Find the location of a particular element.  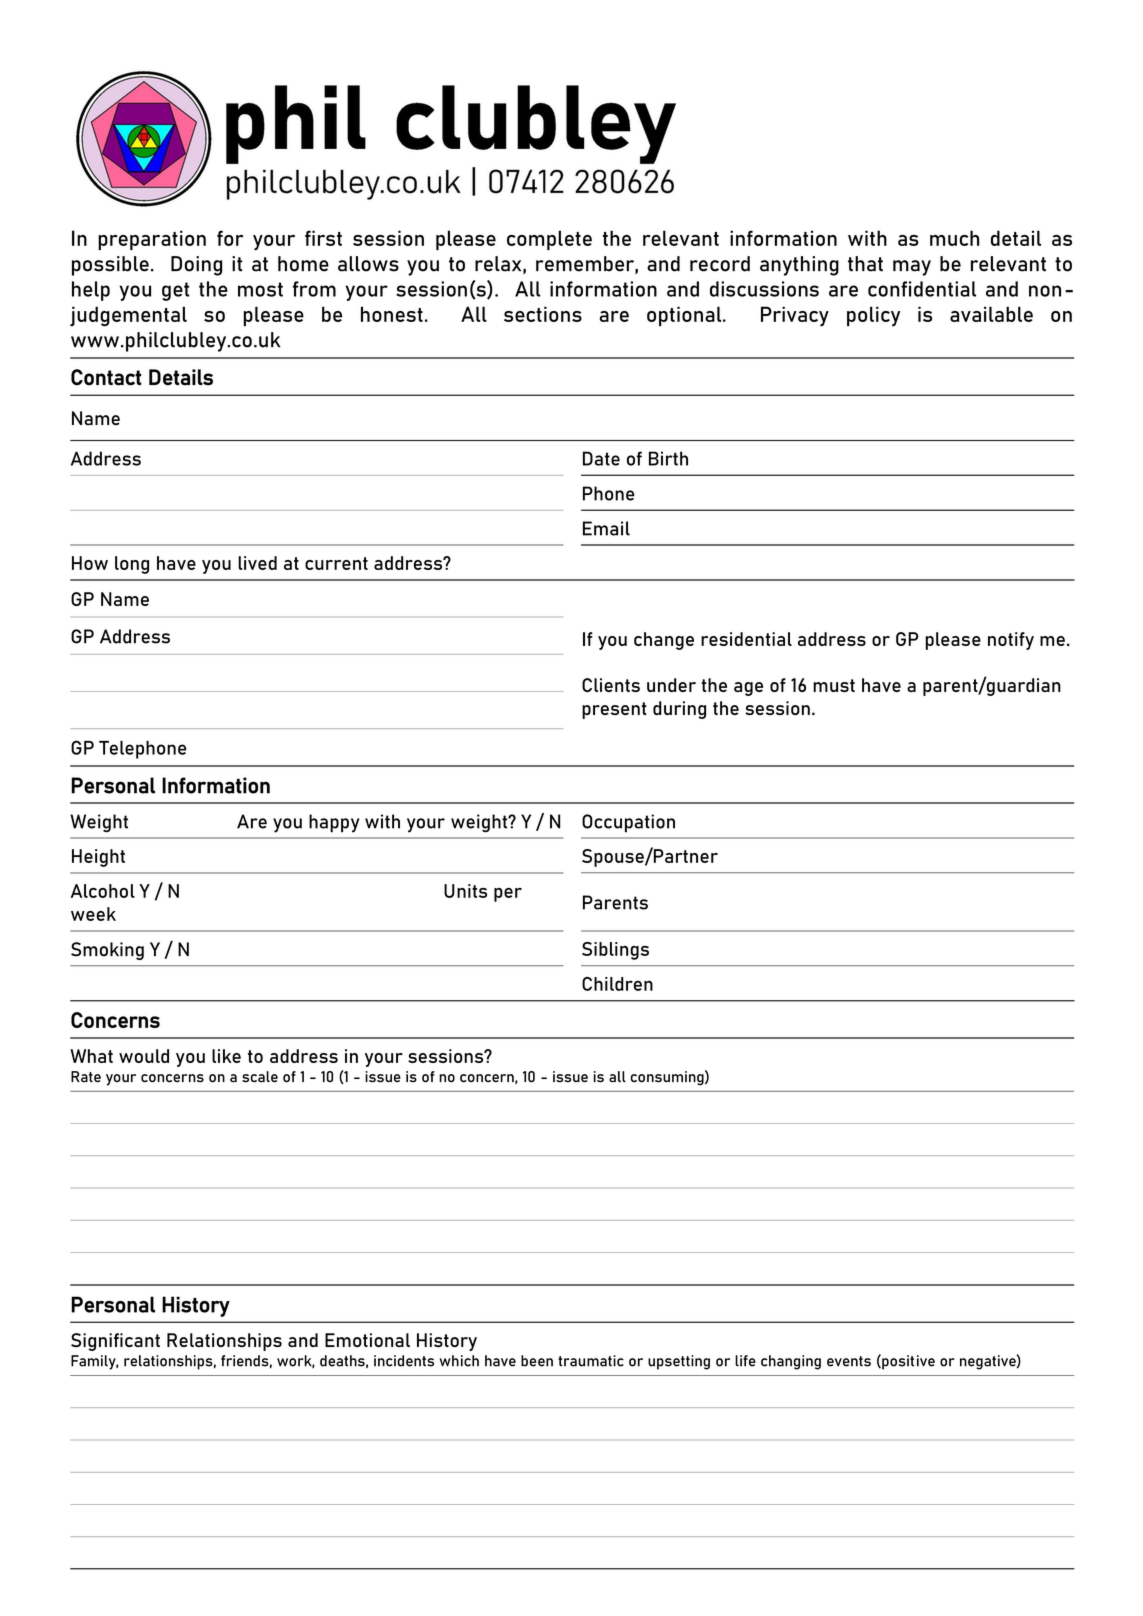

long is located at coordinates (132, 565).
